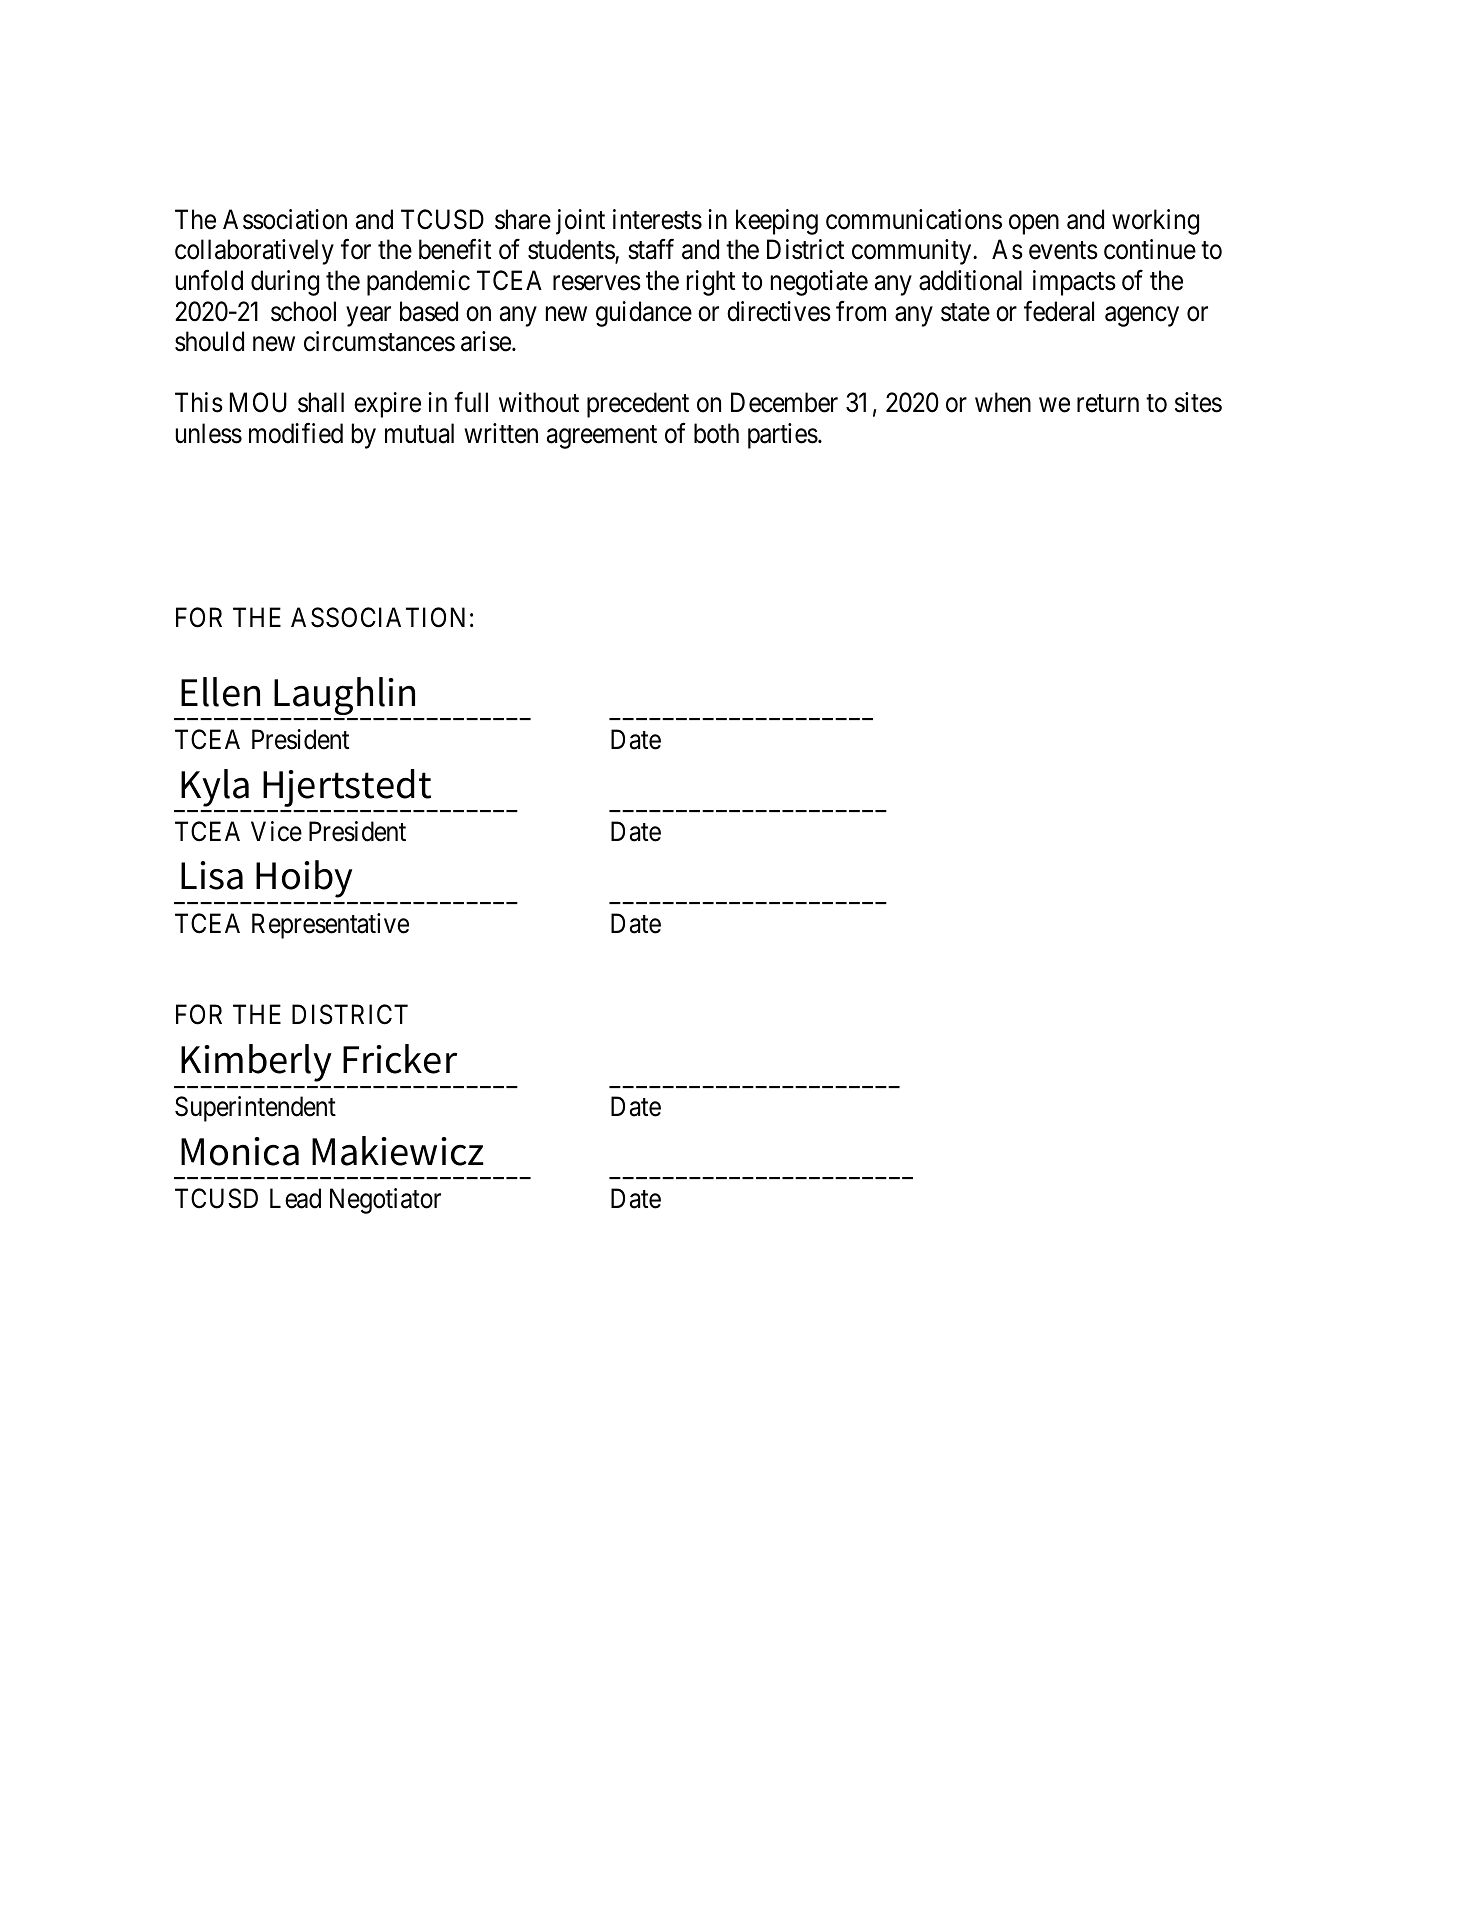 The height and width of the screenshot is (1915, 1480). Describe the element at coordinates (651, 249) in the screenshot. I see `staff` at that location.
